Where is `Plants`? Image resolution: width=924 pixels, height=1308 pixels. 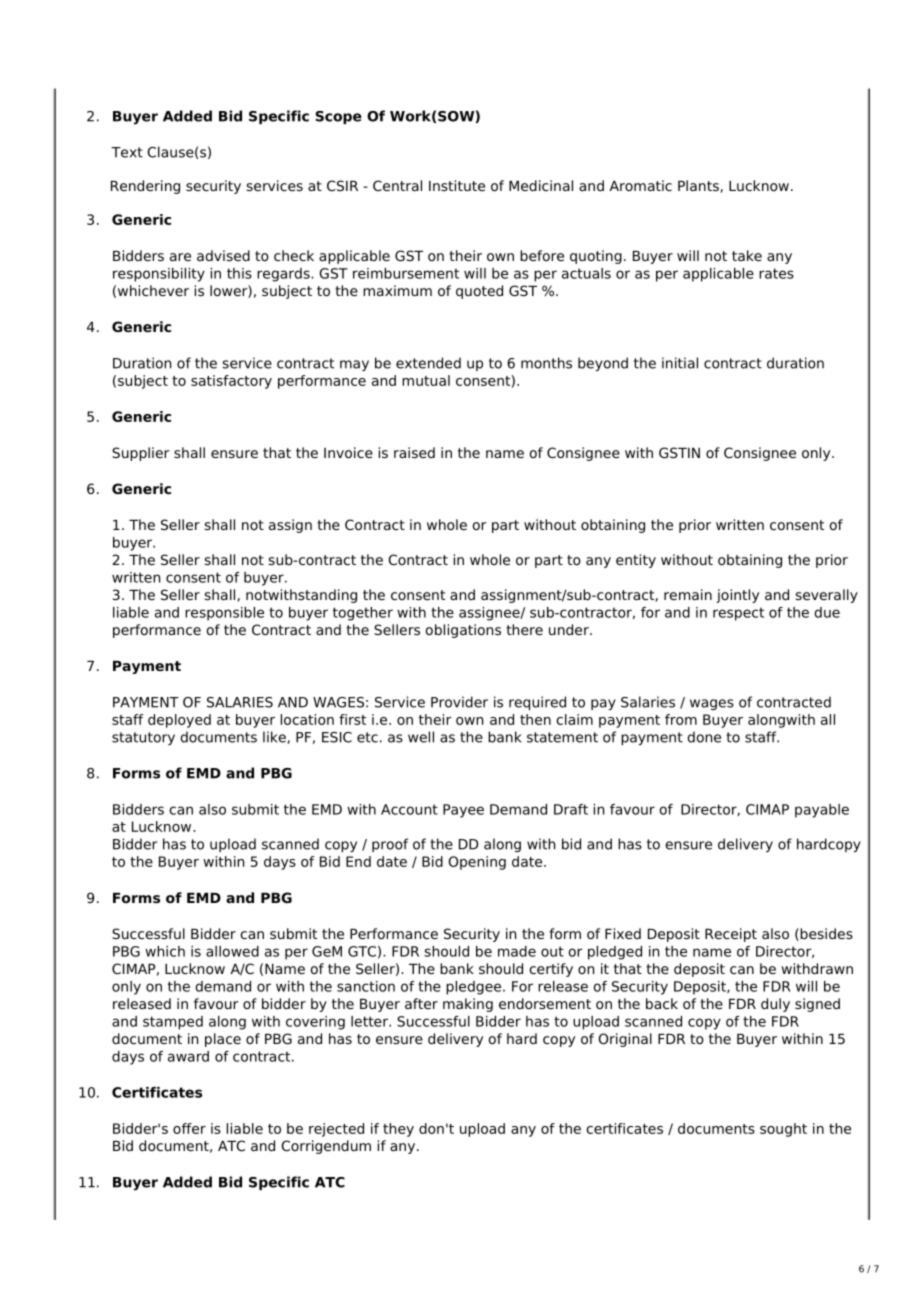
Plants is located at coordinates (699, 186).
